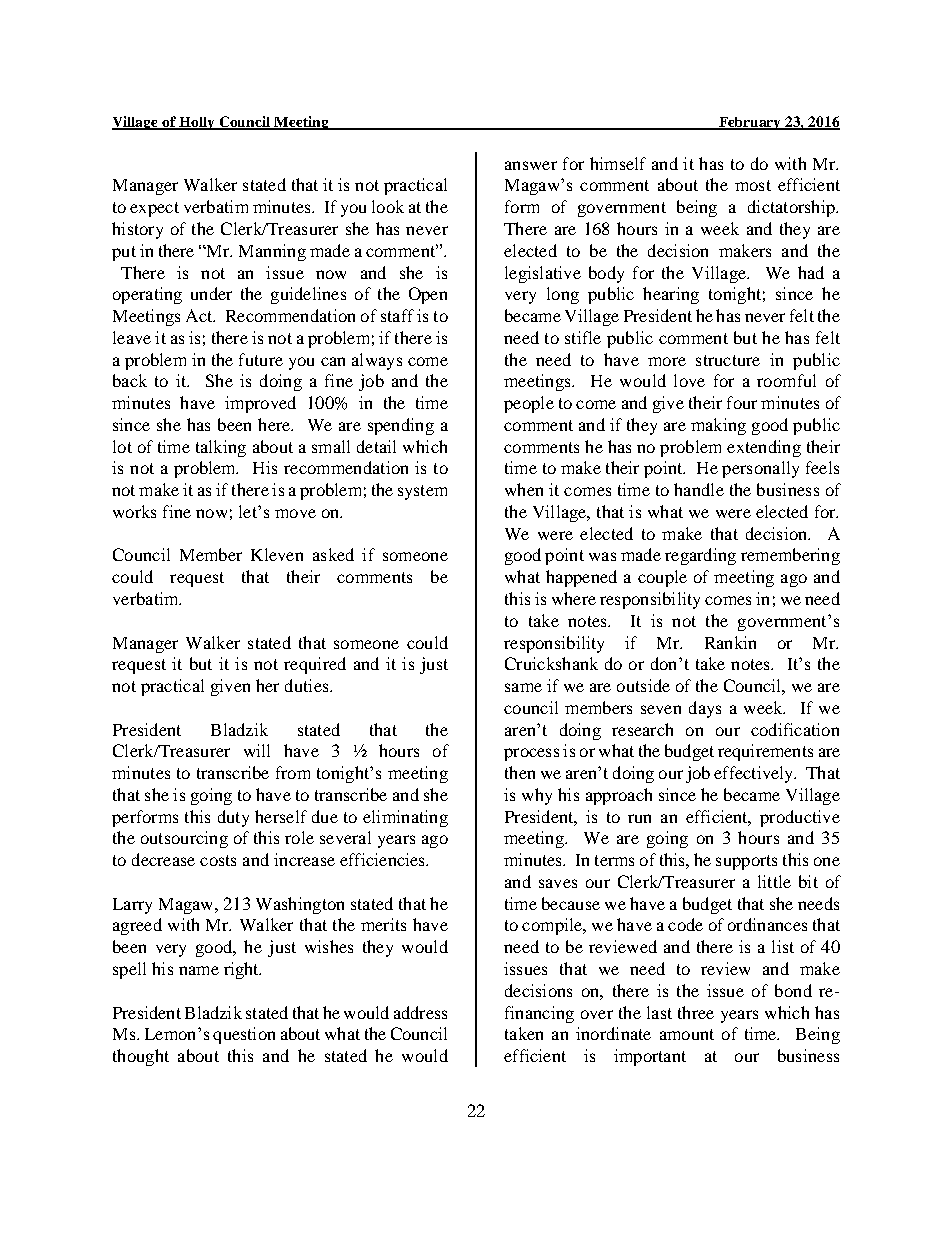  What do you see at coordinates (696, 1012) in the page?
I see `three` at bounding box center [696, 1012].
